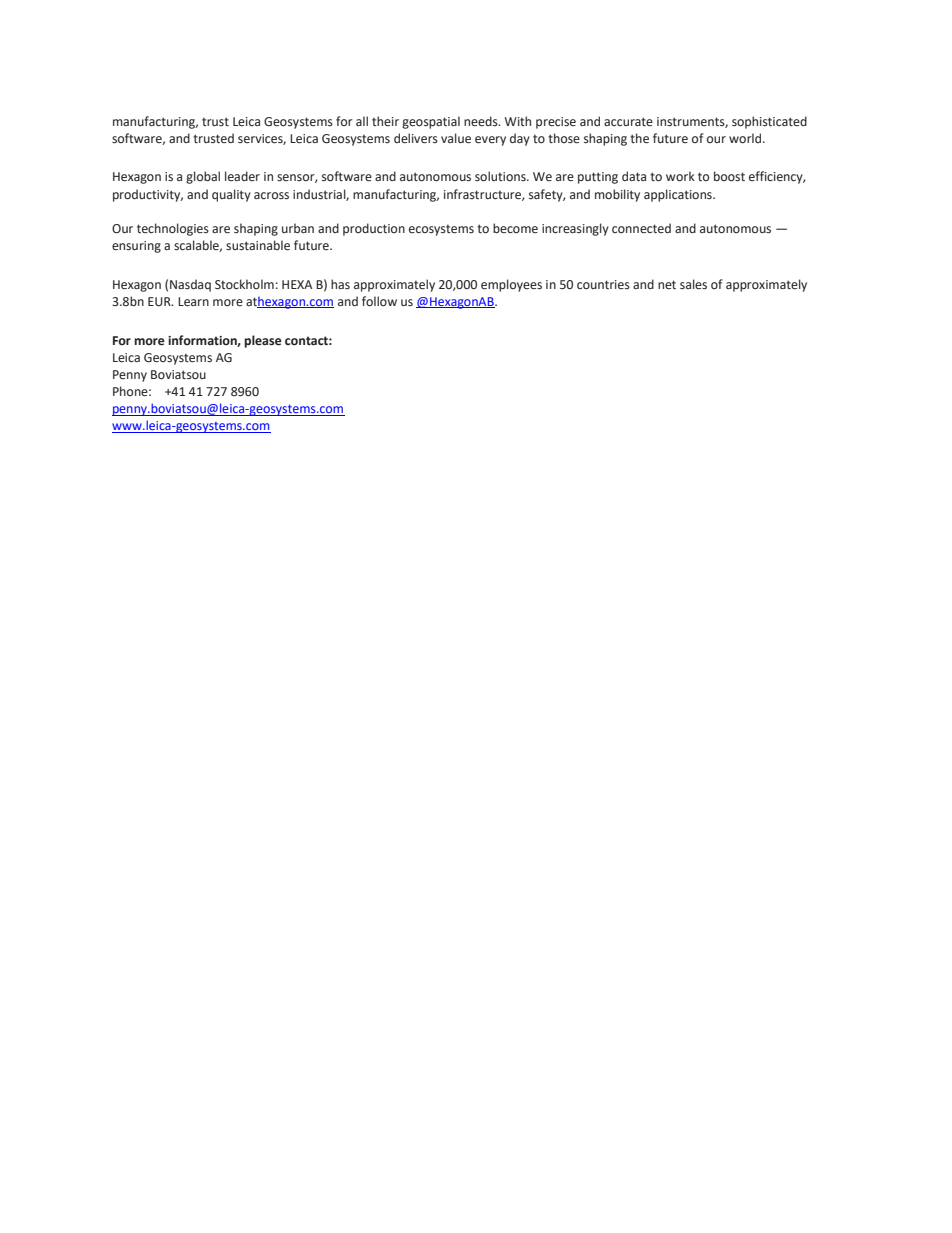 The image size is (952, 1233). I want to click on quality, so click(231, 195).
